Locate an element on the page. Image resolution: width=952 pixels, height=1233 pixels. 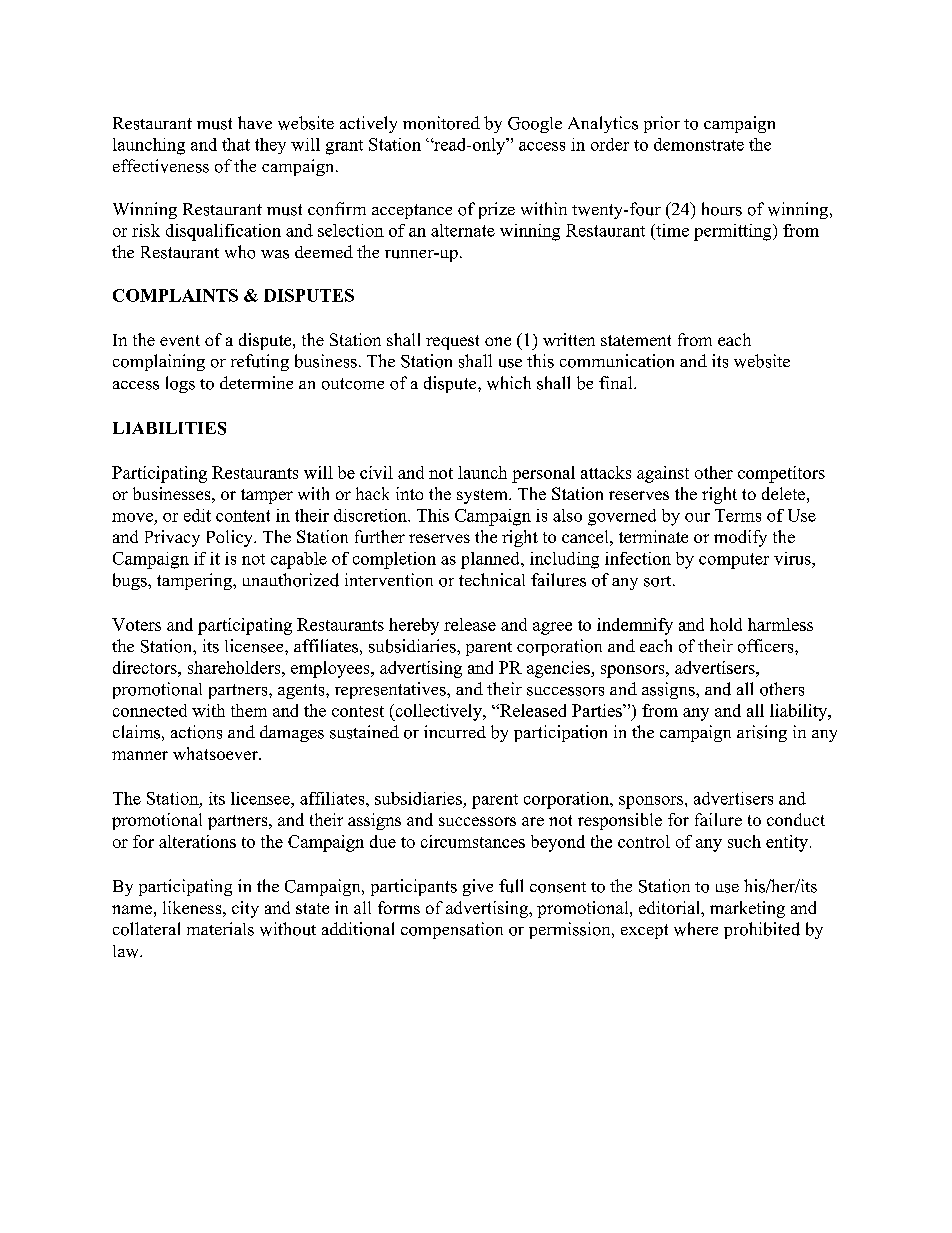
officers is located at coordinates (767, 646).
